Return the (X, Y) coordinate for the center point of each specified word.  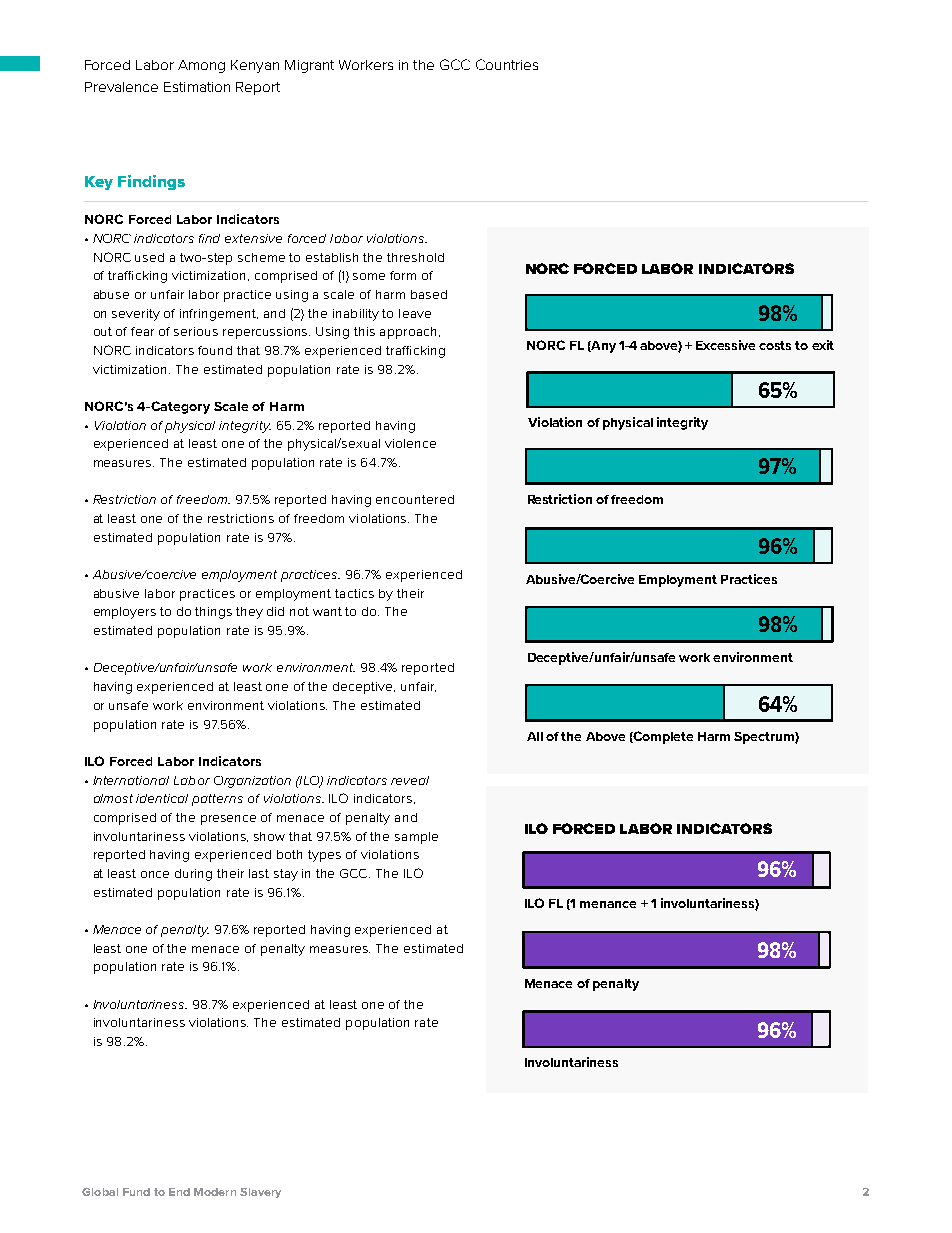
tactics (354, 593)
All (535, 736)
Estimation (197, 87)
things (213, 613)
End (179, 1192)
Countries (507, 64)
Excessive (725, 345)
